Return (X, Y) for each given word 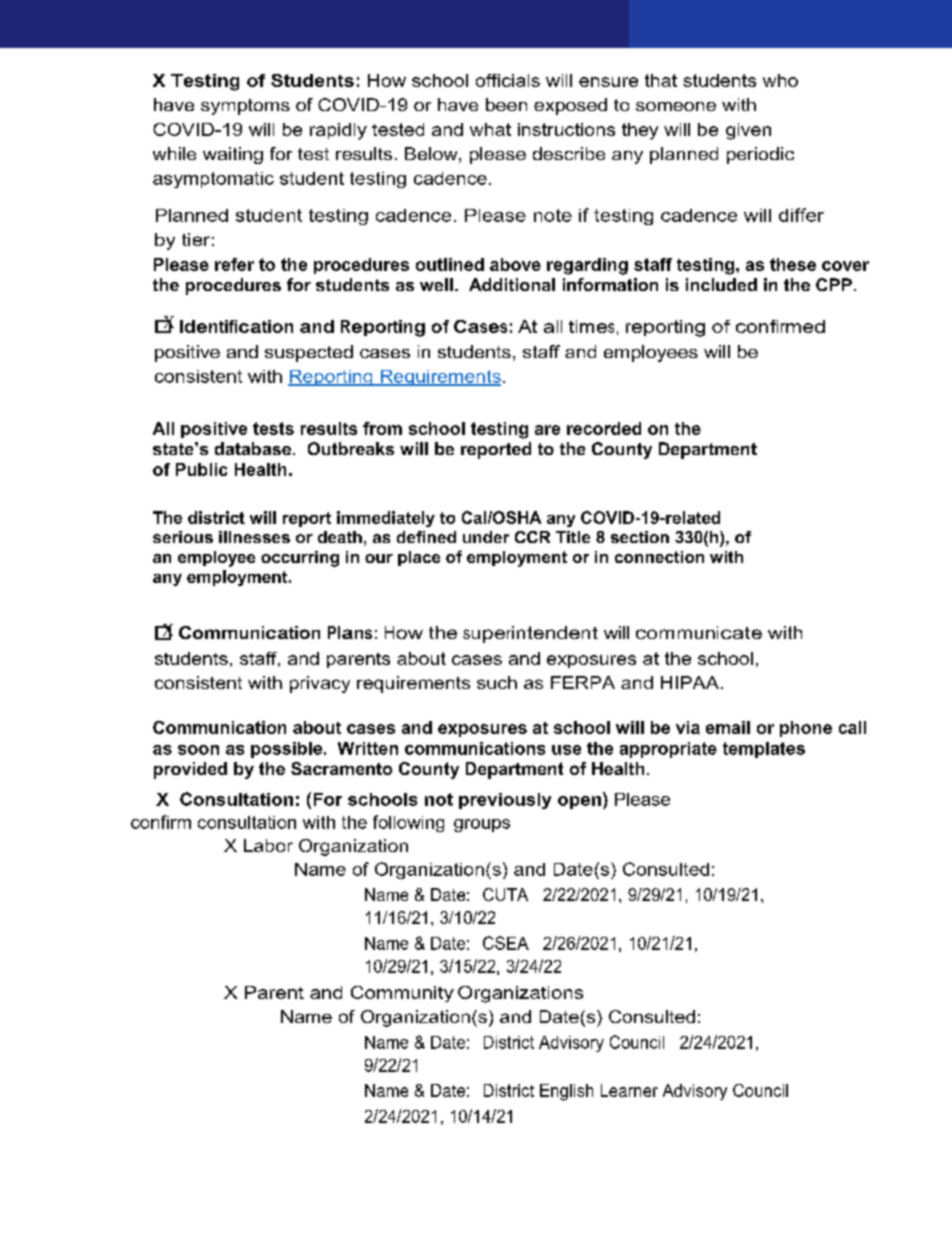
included (721, 284)
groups (482, 825)
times (591, 326)
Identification (236, 326)
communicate (699, 632)
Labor (268, 845)
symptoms (245, 107)
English (566, 1092)
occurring (300, 559)
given (748, 131)
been (506, 104)
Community (402, 994)
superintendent (530, 634)
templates (764, 750)
